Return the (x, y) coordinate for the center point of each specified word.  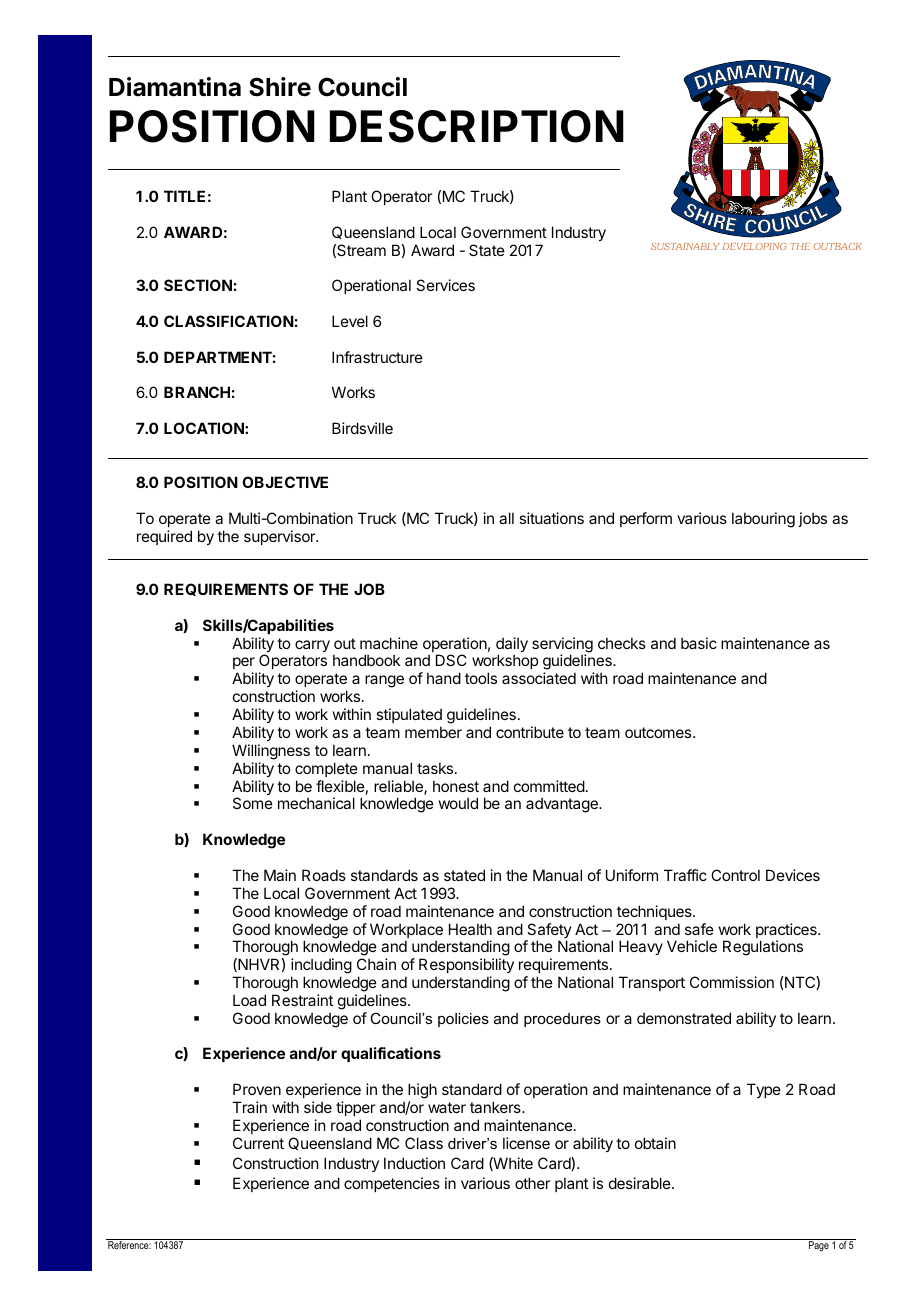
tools (481, 678)
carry (312, 646)
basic (699, 643)
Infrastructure (377, 357)
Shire (280, 87)
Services (445, 285)
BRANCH (197, 392)
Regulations (763, 948)
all (506, 518)
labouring (763, 520)
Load (249, 1000)
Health (470, 929)
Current (258, 1143)
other (532, 1183)
